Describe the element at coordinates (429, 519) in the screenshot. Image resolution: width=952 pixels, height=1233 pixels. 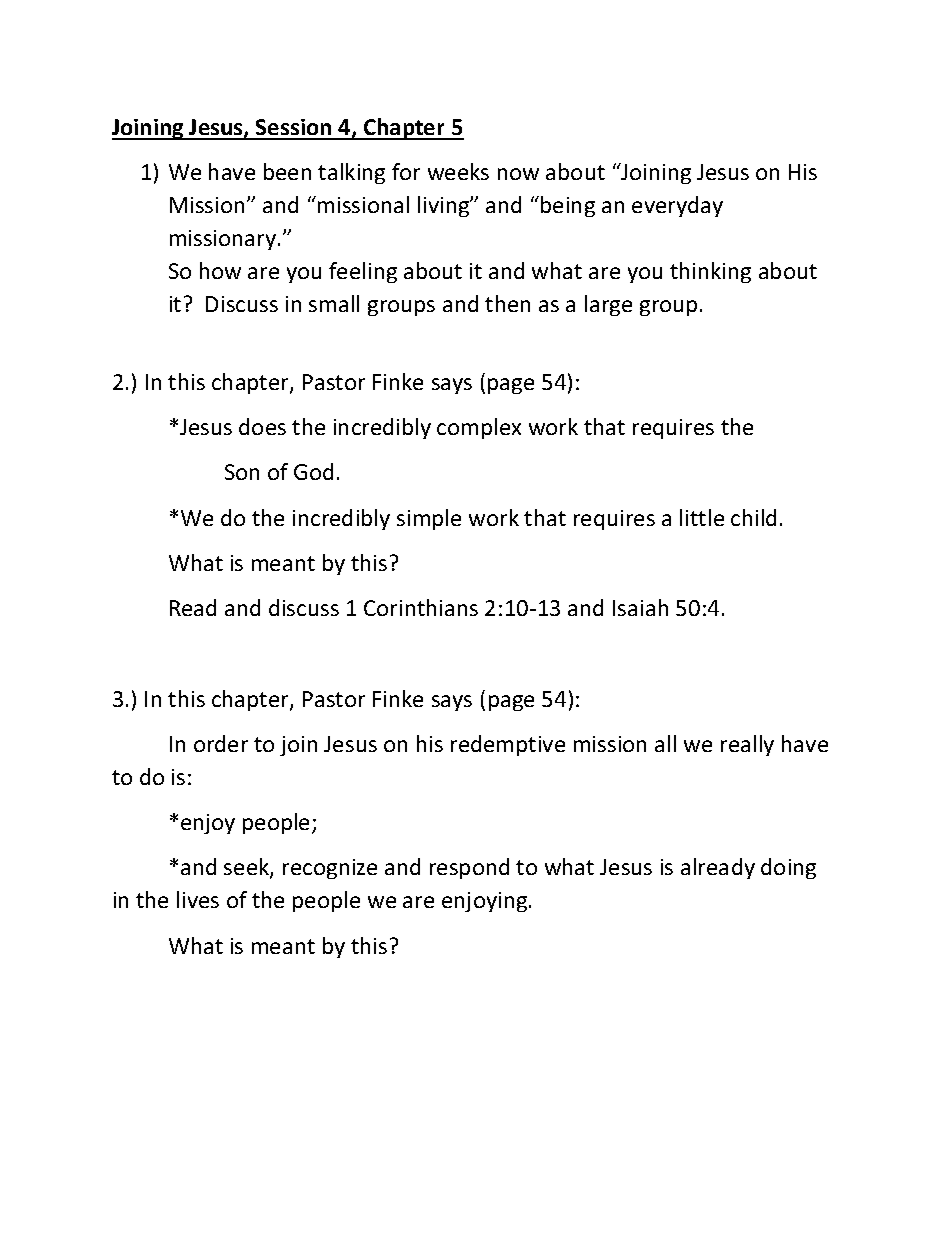
I see `simple` at that location.
